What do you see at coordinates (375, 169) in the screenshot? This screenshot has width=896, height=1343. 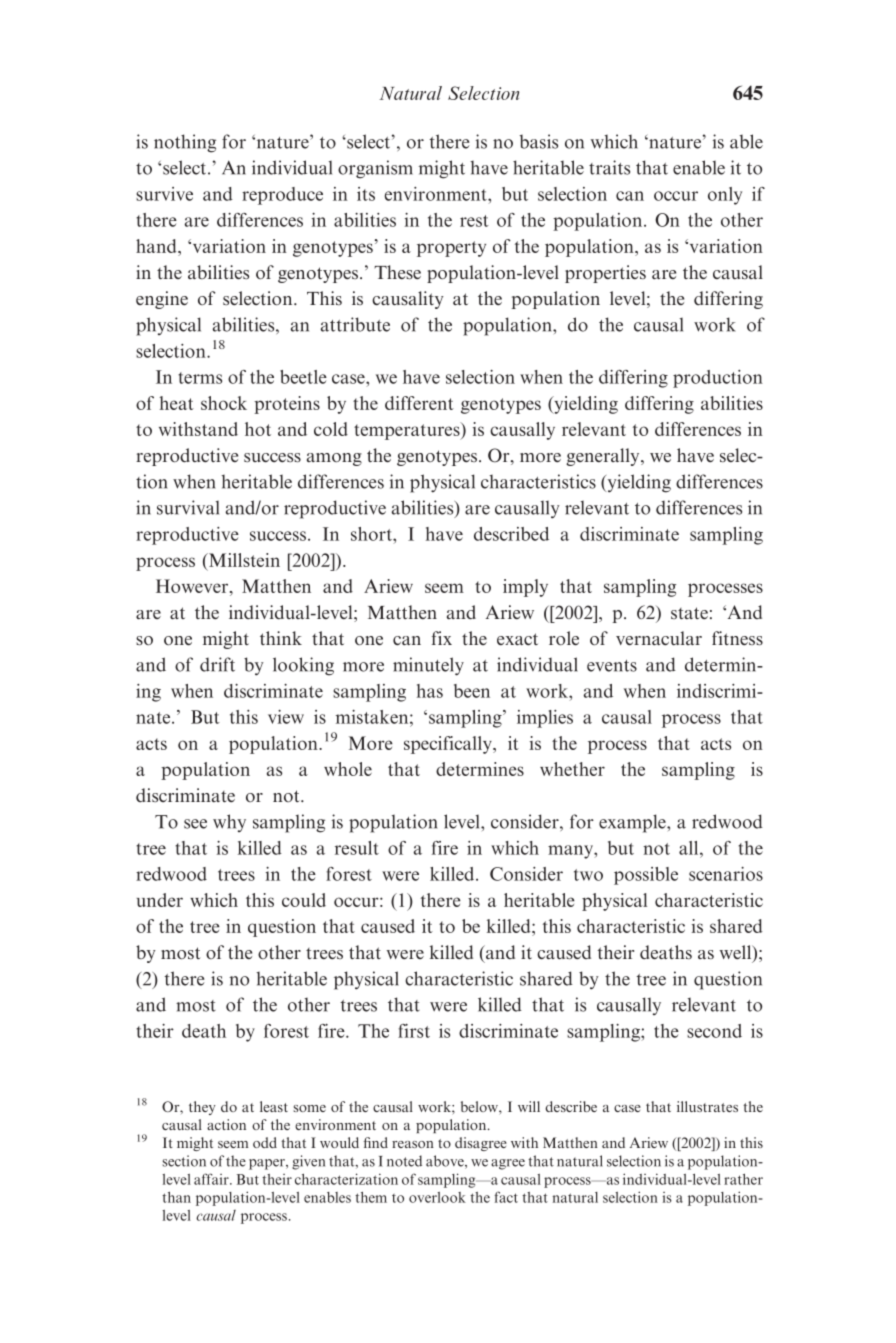 I see `organism` at bounding box center [375, 169].
